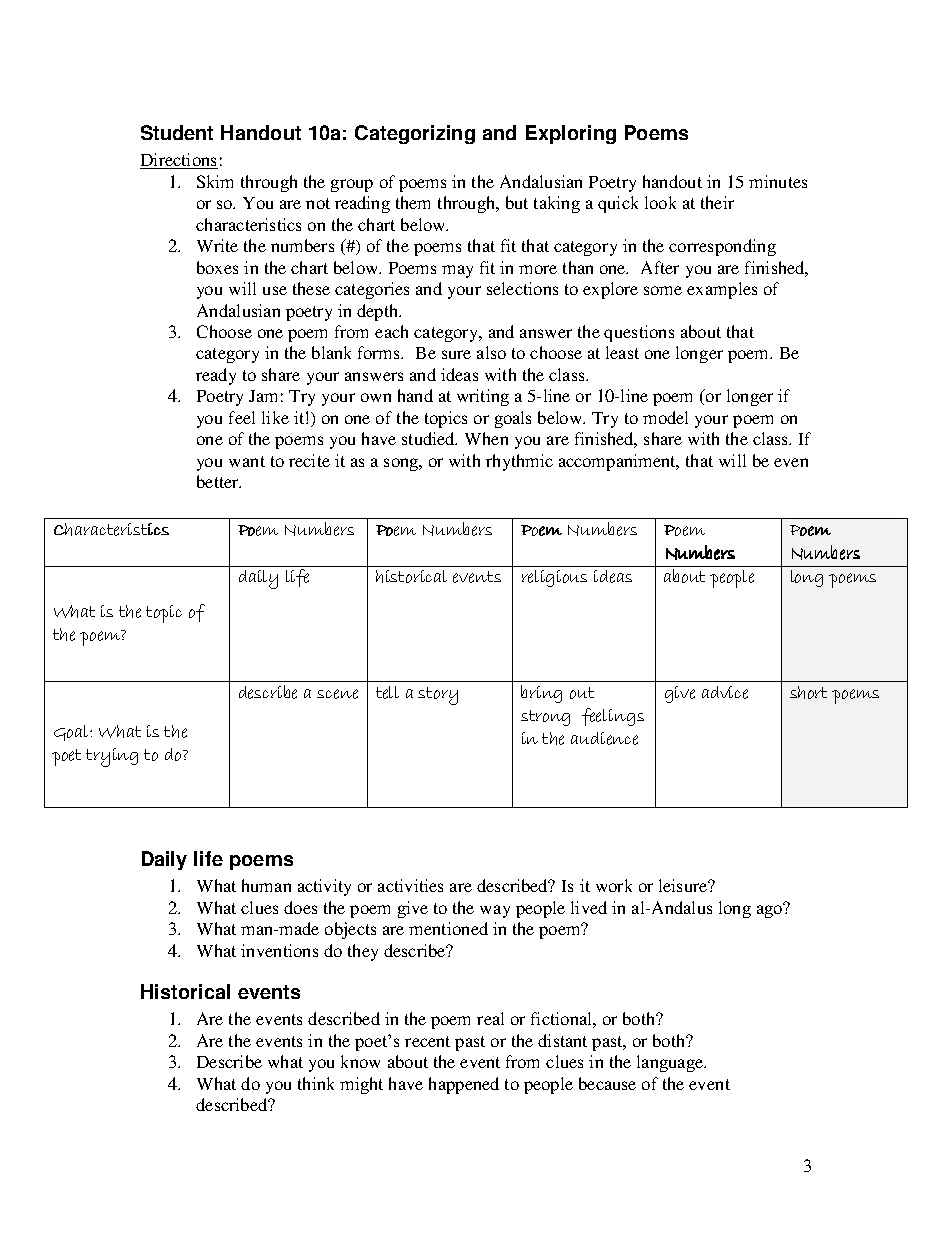 This screenshot has height=1233, width=952. I want to click on accompaniment, so click(618, 462).
